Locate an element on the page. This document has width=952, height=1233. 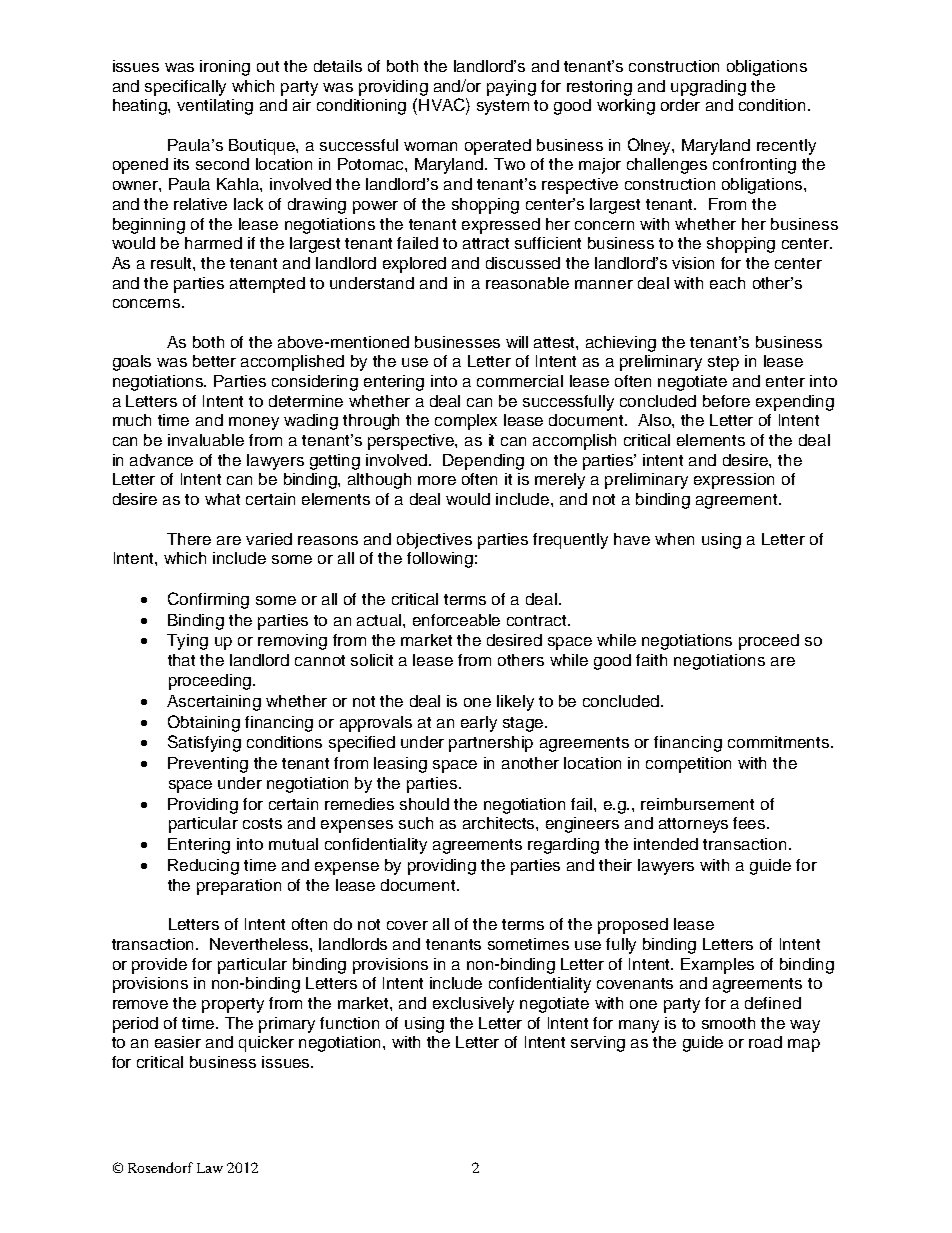
before is located at coordinates (726, 401).
